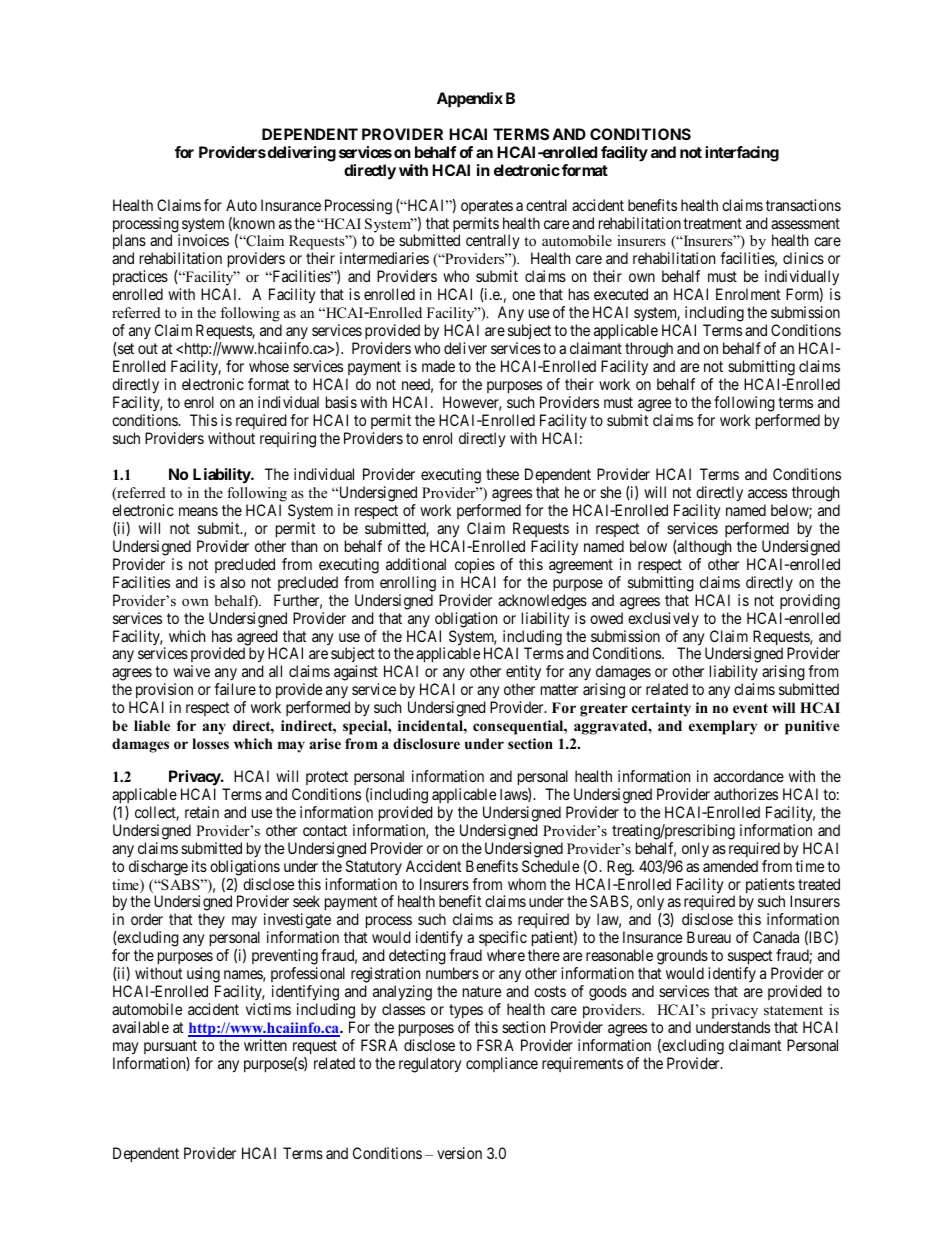  Describe the element at coordinates (198, 511) in the document. I see `means` at that location.
